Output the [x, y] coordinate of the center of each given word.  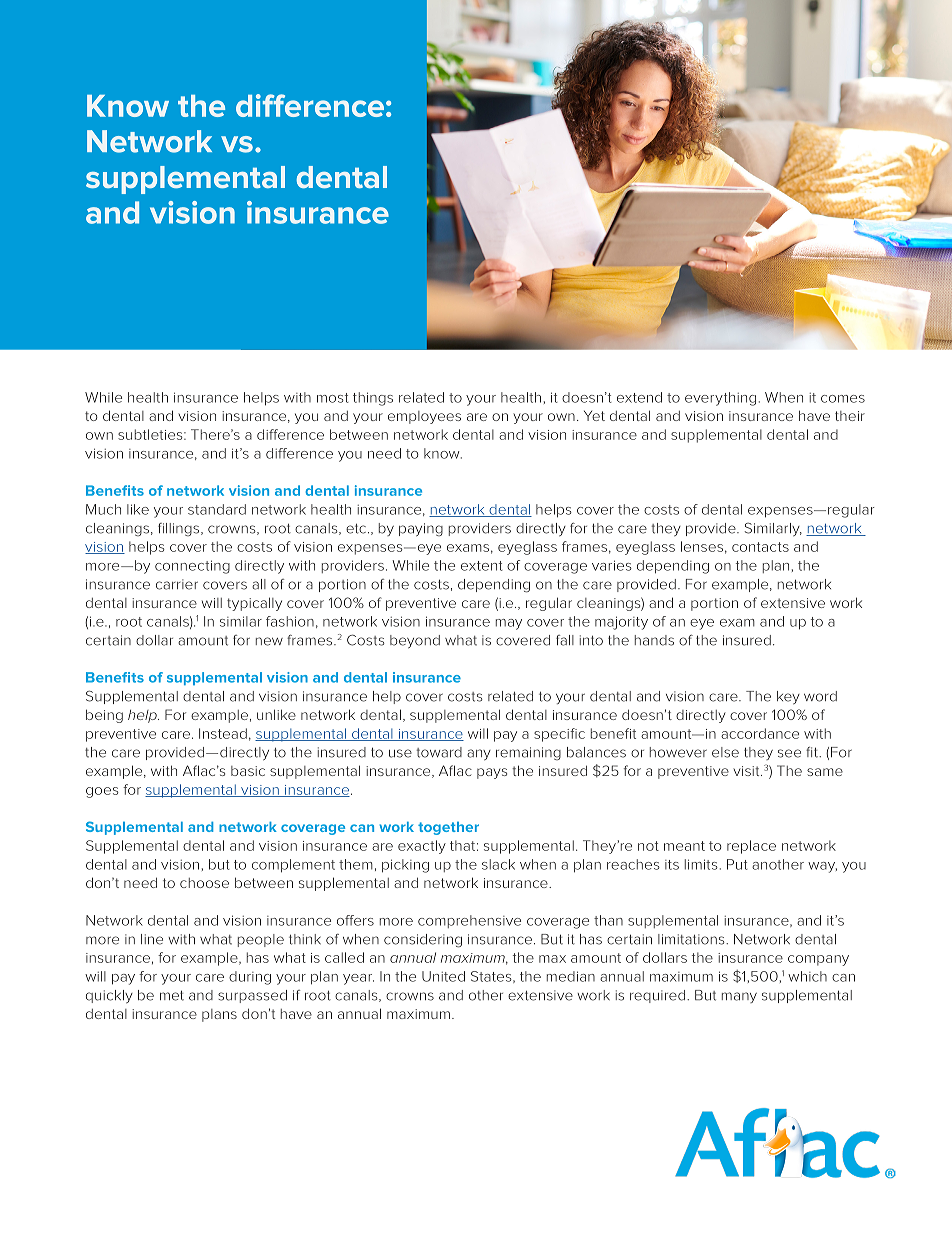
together [448, 828]
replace [751, 847]
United [443, 976]
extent [482, 566]
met [172, 995]
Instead [223, 733]
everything [720, 399]
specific [559, 735]
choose [204, 883]
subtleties [151, 434]
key [788, 697]
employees [424, 417]
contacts [760, 547]
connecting [192, 567]
